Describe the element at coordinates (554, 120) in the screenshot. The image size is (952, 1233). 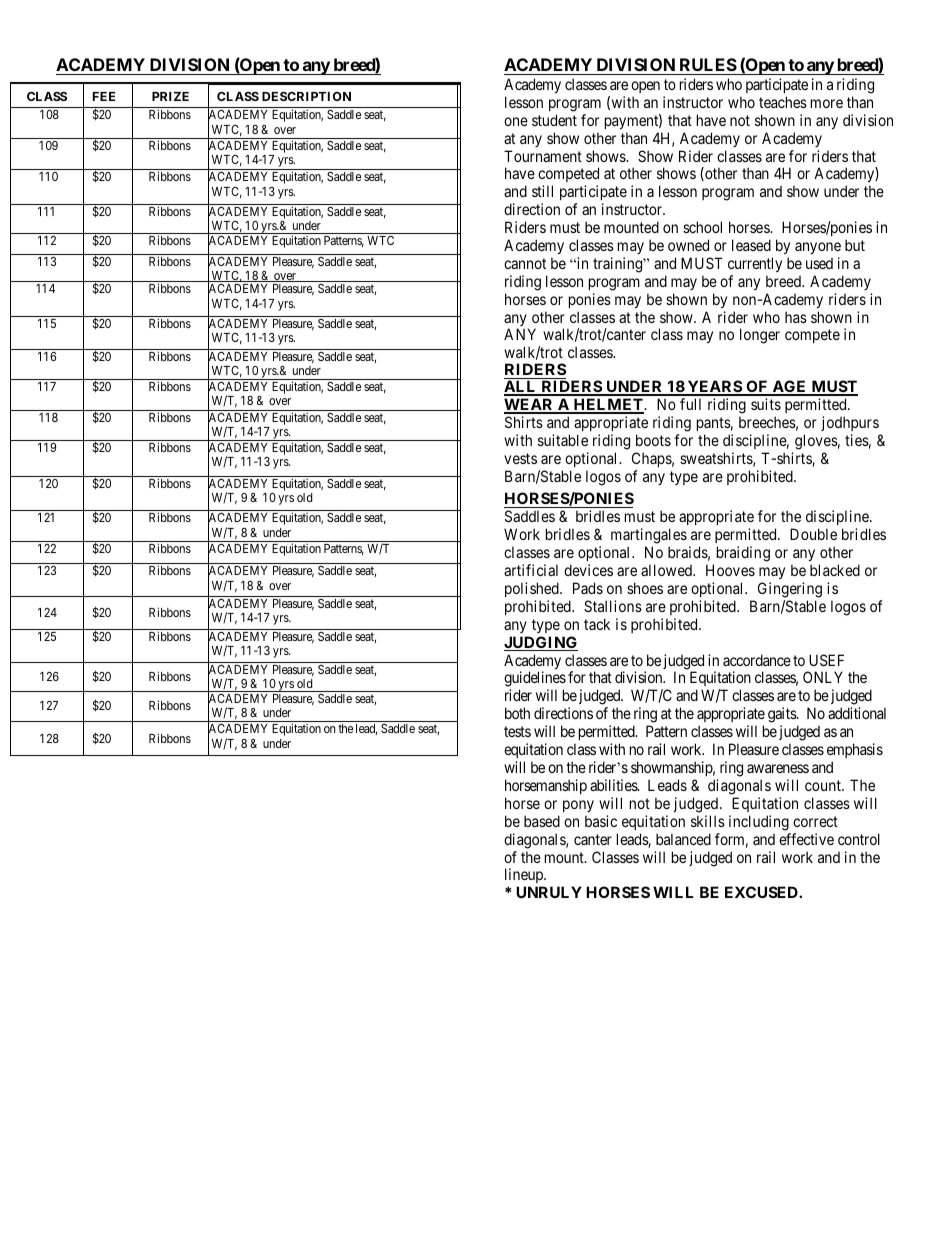
I see `student` at that location.
